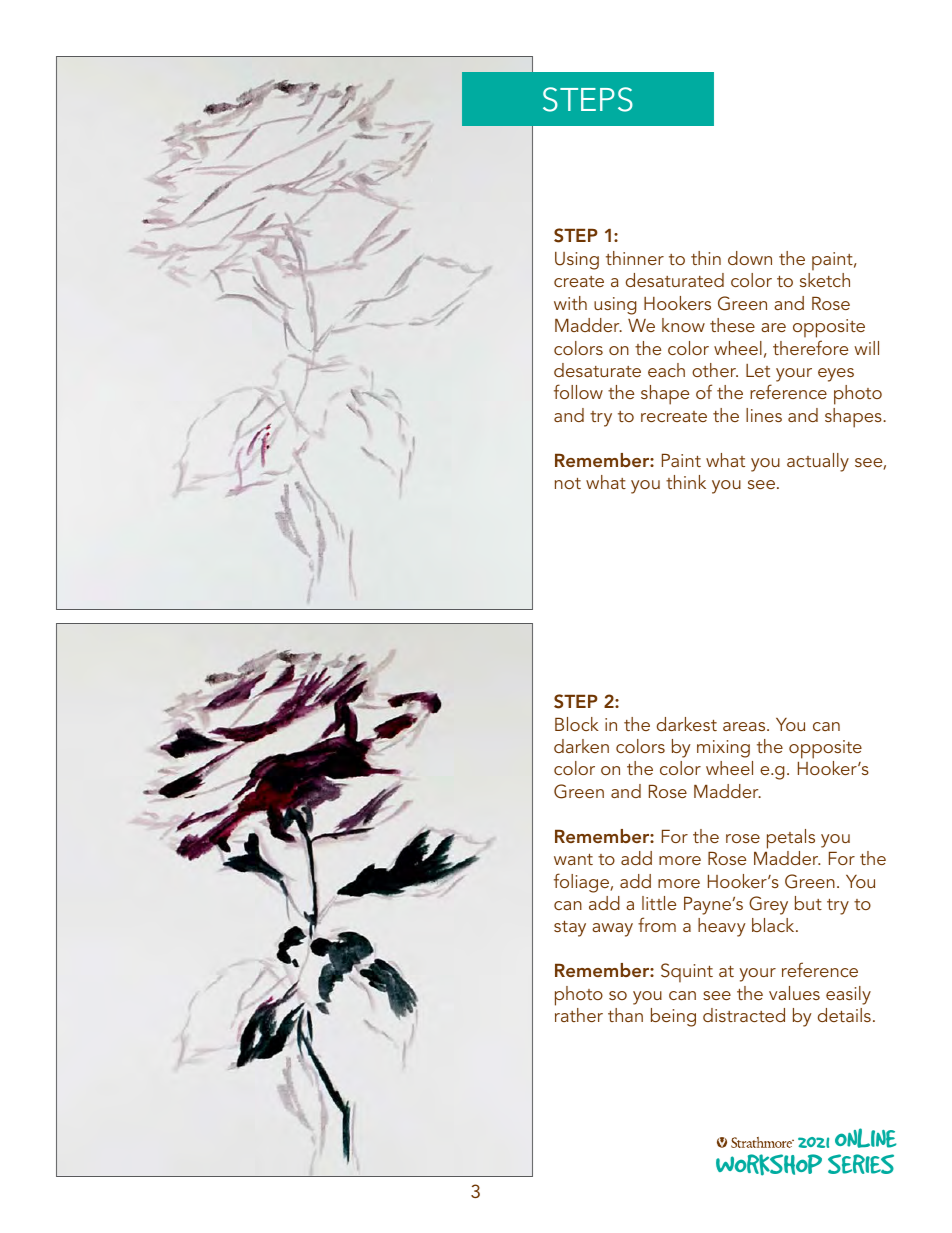 The image size is (952, 1233). I want to click on Block, so click(577, 724).
